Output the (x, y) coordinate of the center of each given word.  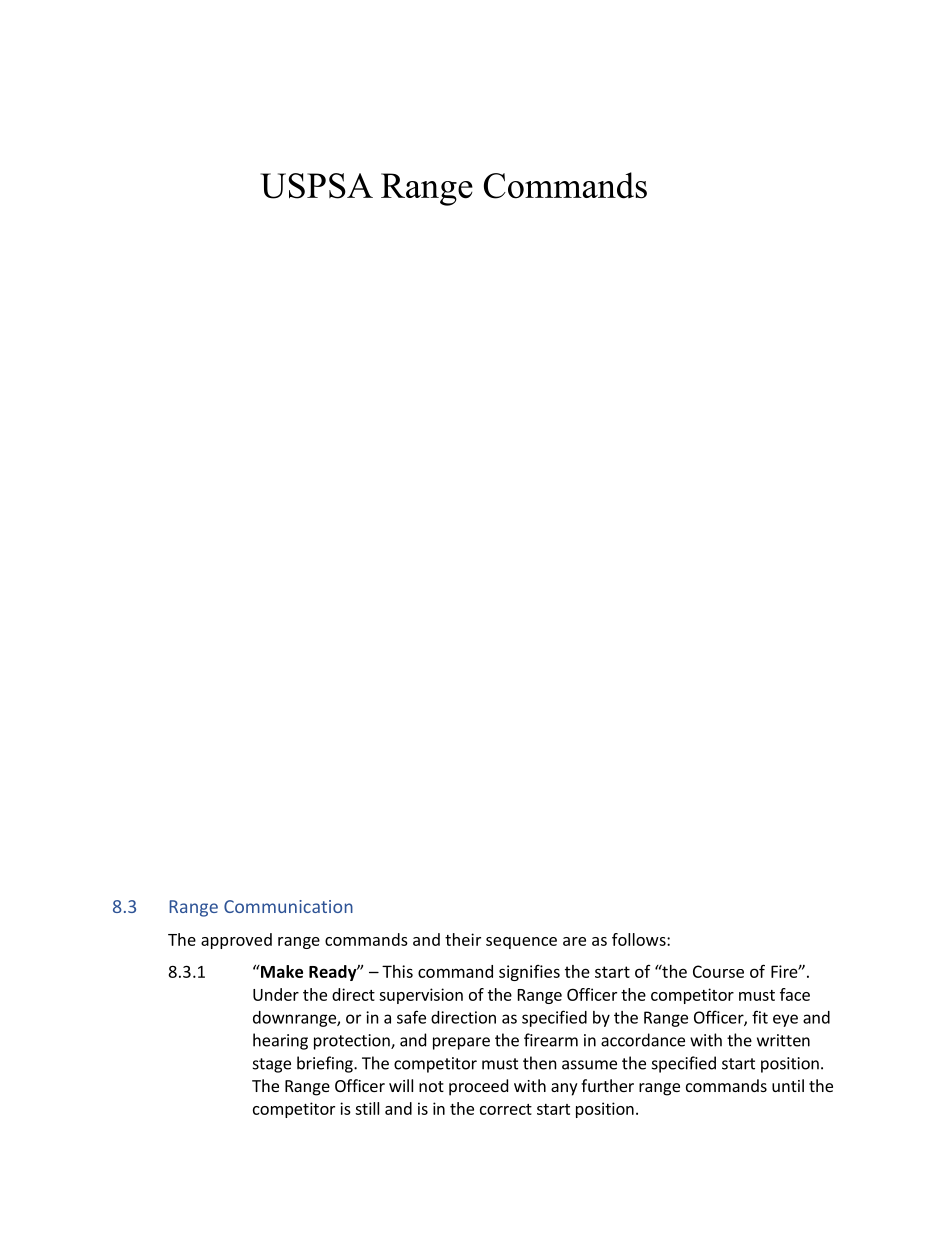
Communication (288, 906)
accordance (643, 1040)
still (367, 1108)
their (463, 939)
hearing (280, 1041)
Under (276, 994)
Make (281, 971)
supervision (421, 996)
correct (506, 1109)
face (795, 994)
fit (760, 1017)
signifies (529, 973)
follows (640, 939)
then (540, 1063)
